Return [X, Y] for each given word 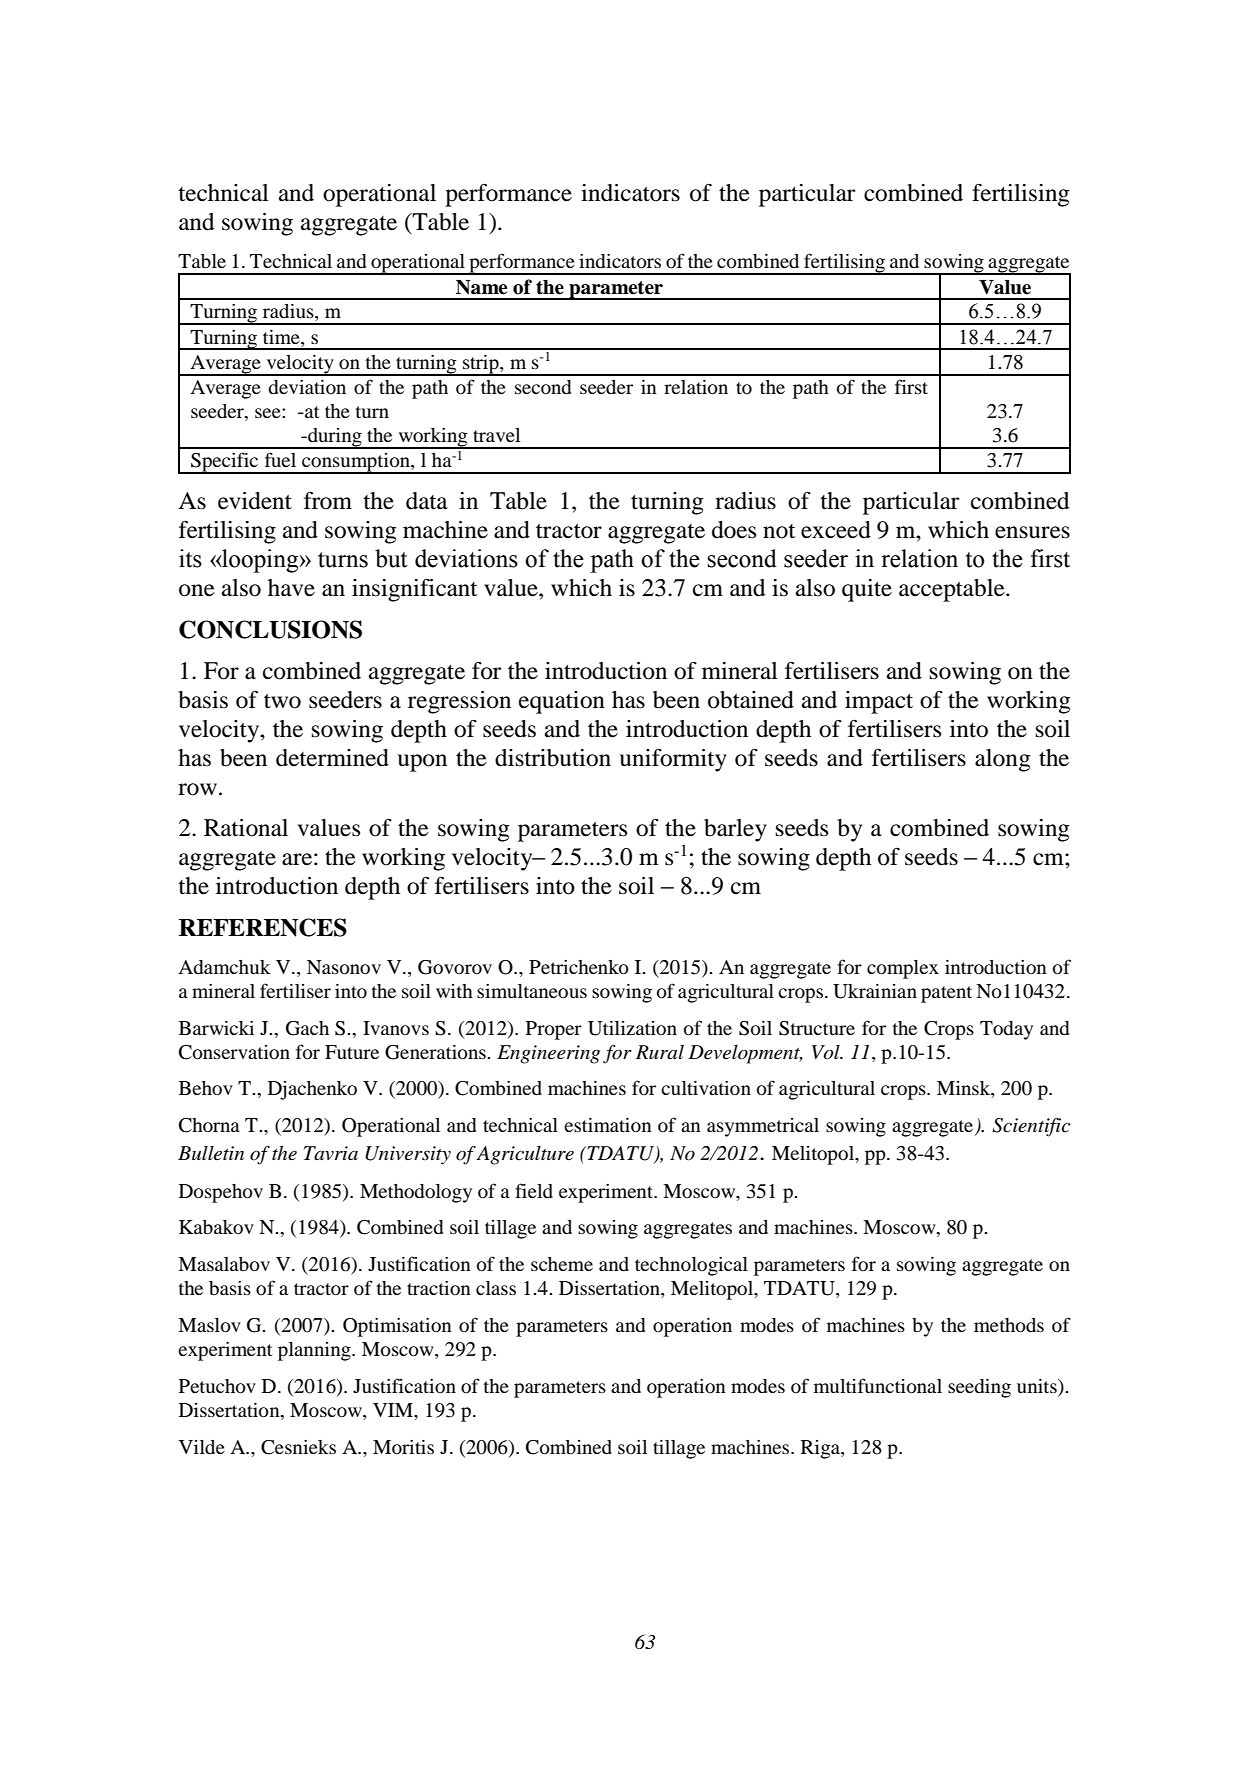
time [282, 337]
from [328, 500]
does [734, 530]
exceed [836, 530]
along [1003, 760]
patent [946, 994]
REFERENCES [263, 927]
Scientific [1031, 1127]
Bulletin [211, 1153]
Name [481, 287]
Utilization [632, 1028]
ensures [1032, 532]
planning [315, 1351]
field [534, 1190]
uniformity [673, 760]
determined [332, 758]
